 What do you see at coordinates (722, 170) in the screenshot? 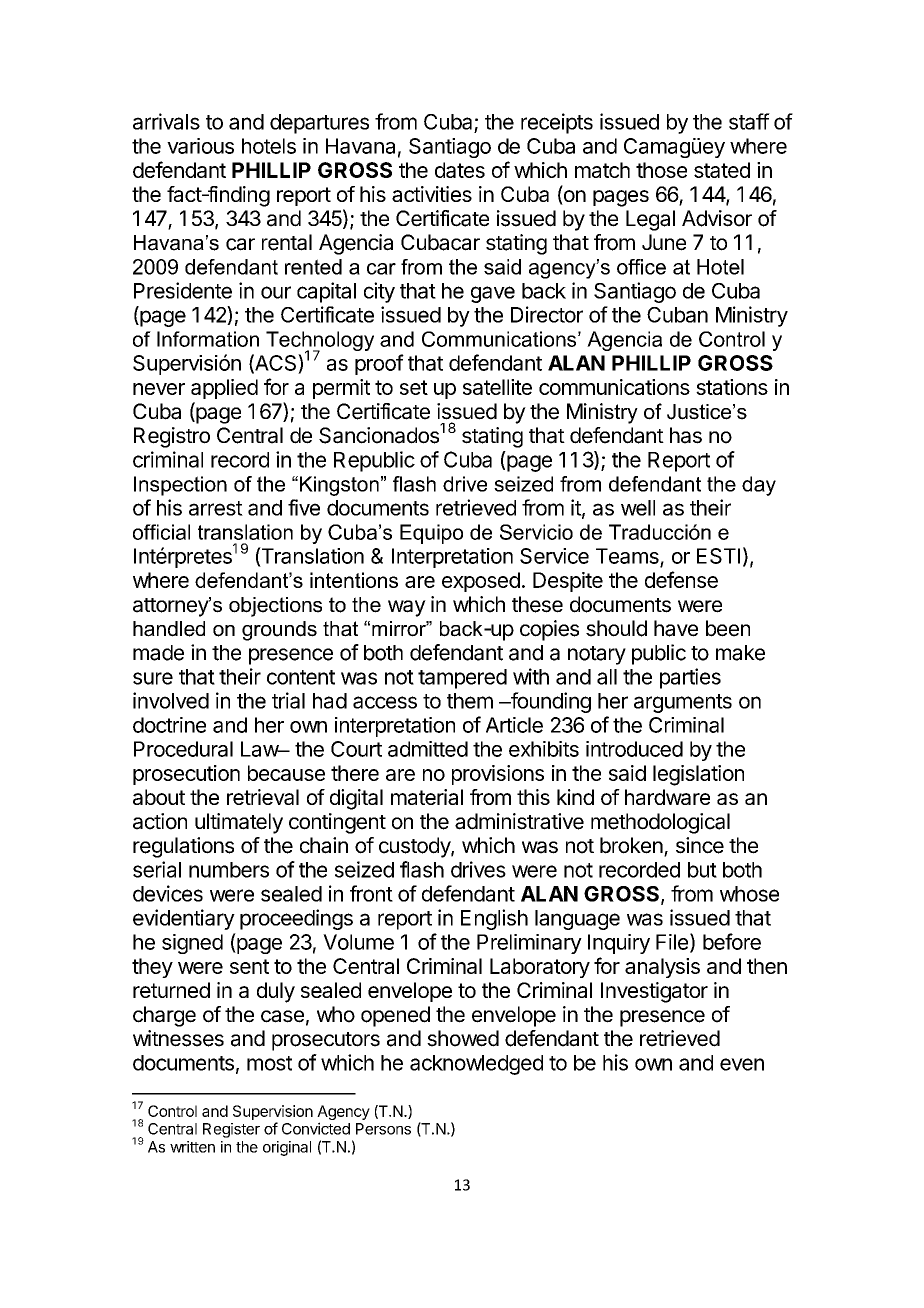
I see `stated` at bounding box center [722, 170].
